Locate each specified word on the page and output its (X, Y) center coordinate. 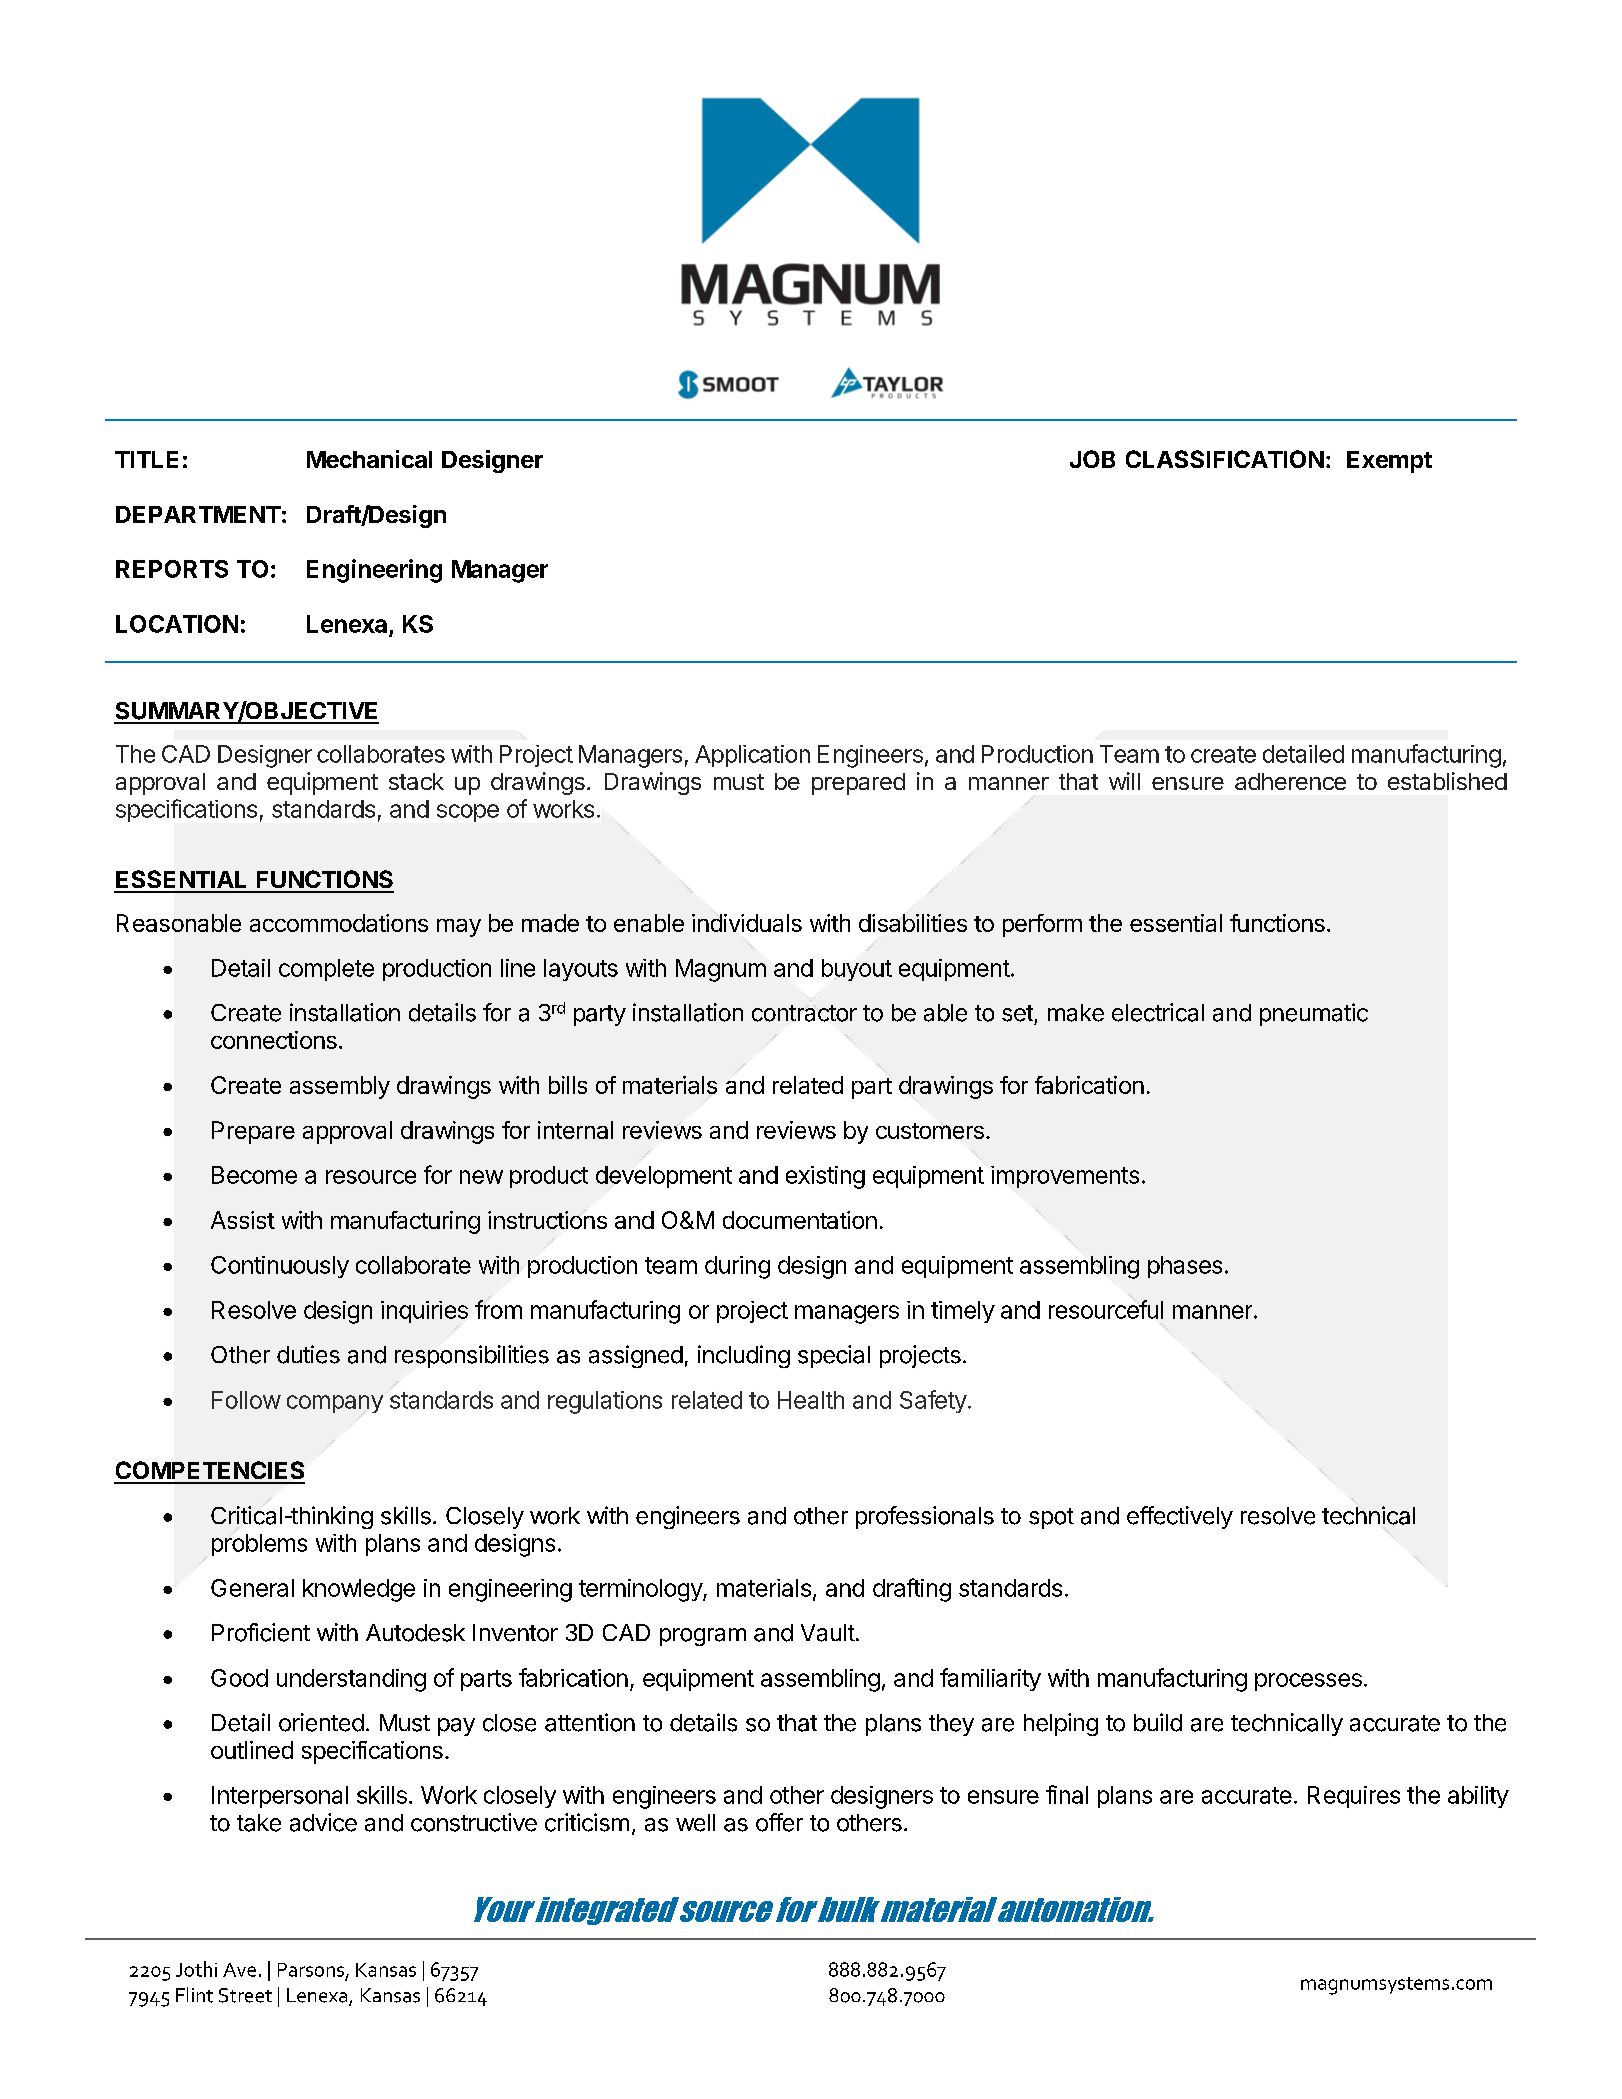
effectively (1180, 1517)
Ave (239, 1970)
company (335, 1404)
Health (811, 1400)
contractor (804, 1013)
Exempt (1389, 462)
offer (779, 1822)
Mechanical (369, 459)
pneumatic (1314, 1014)
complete (326, 970)
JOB (1092, 459)
